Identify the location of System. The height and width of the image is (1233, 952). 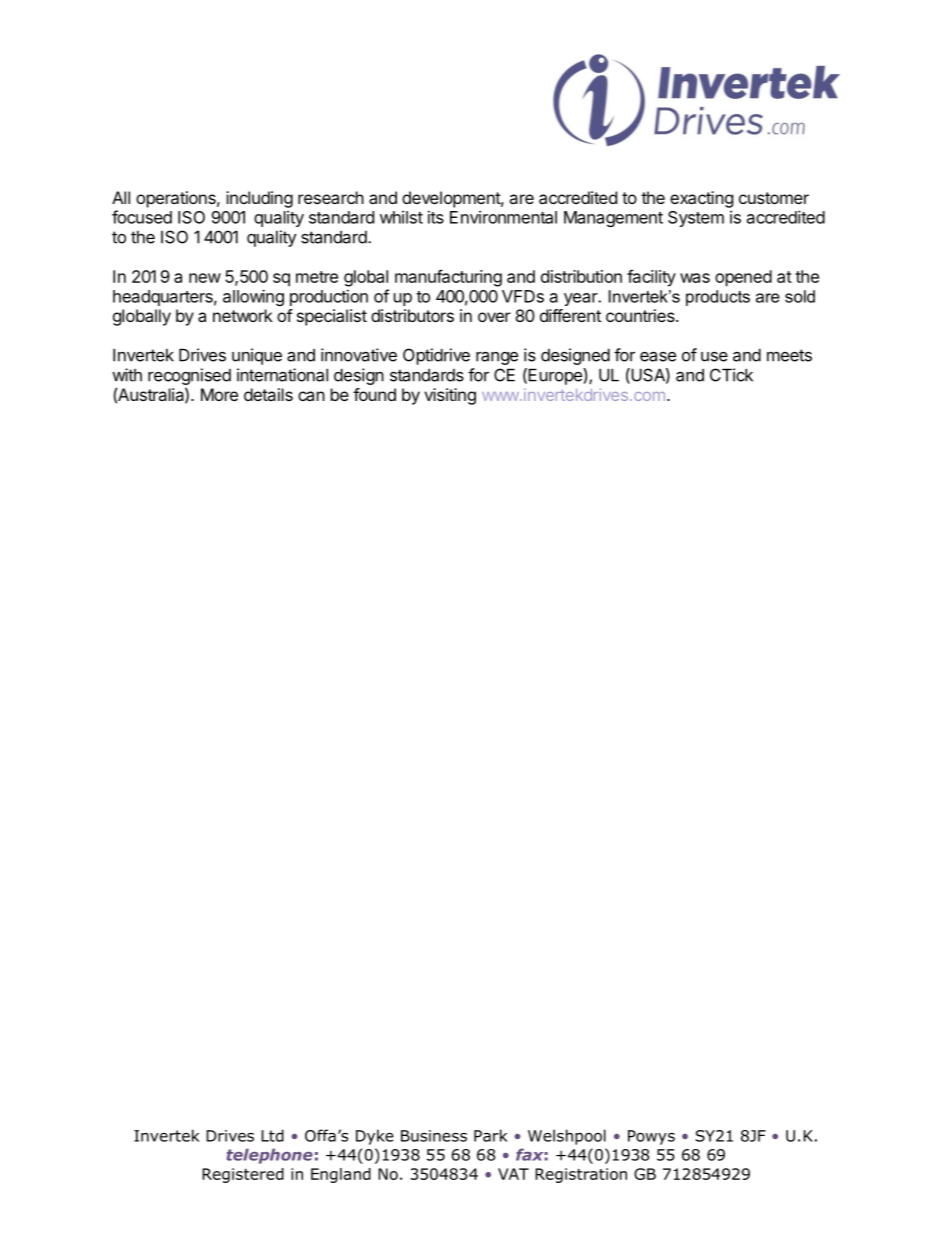
(696, 219).
